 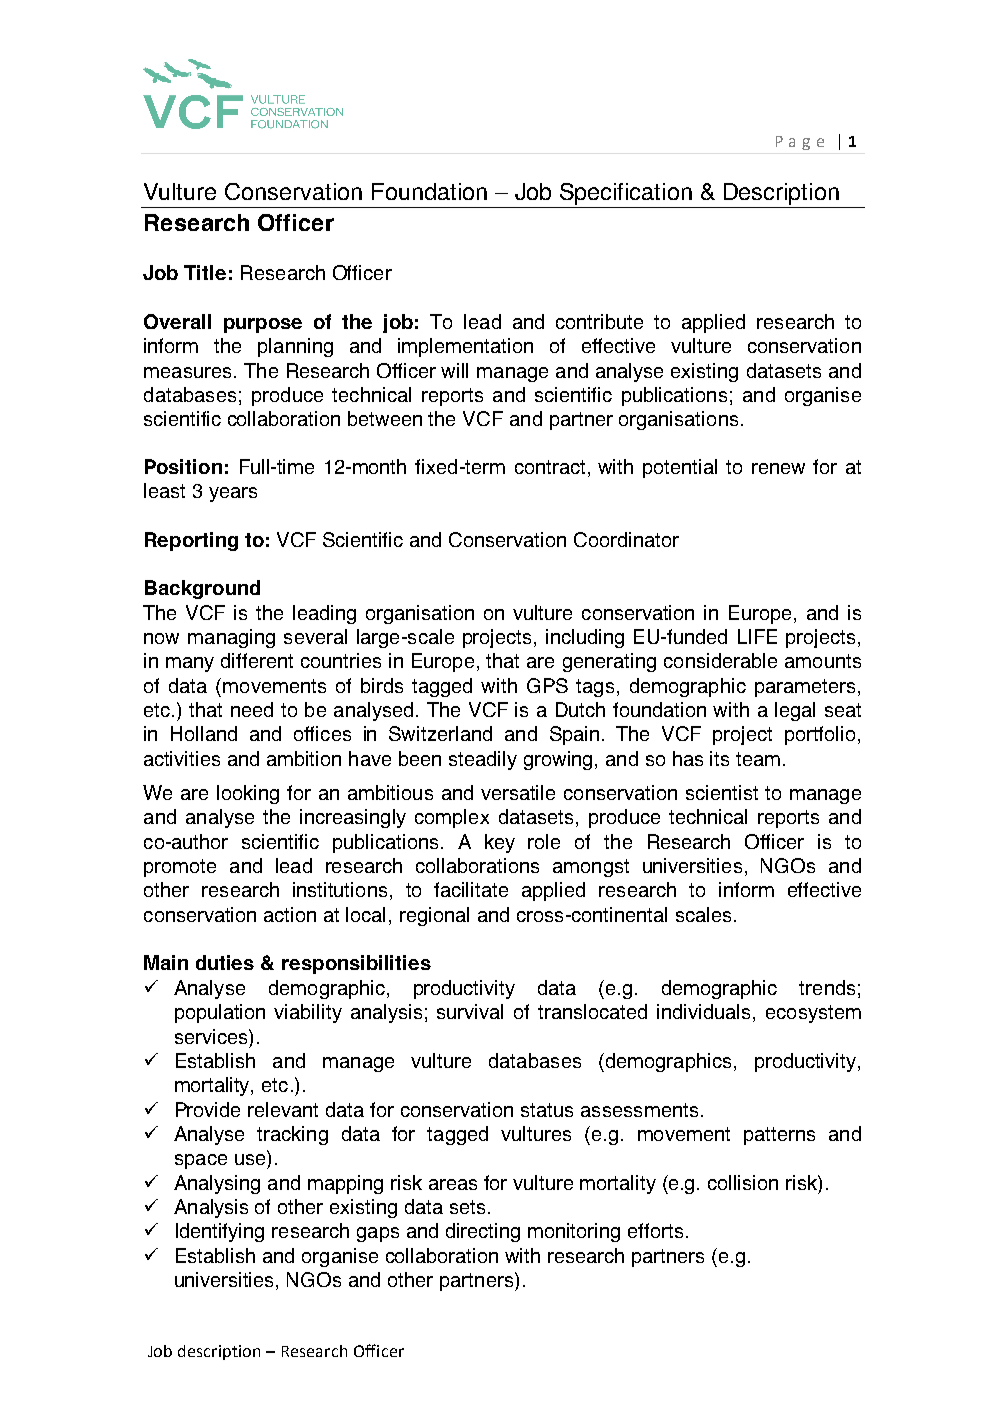 What do you see at coordinates (483, 1232) in the screenshot?
I see `directing` at bounding box center [483, 1232].
